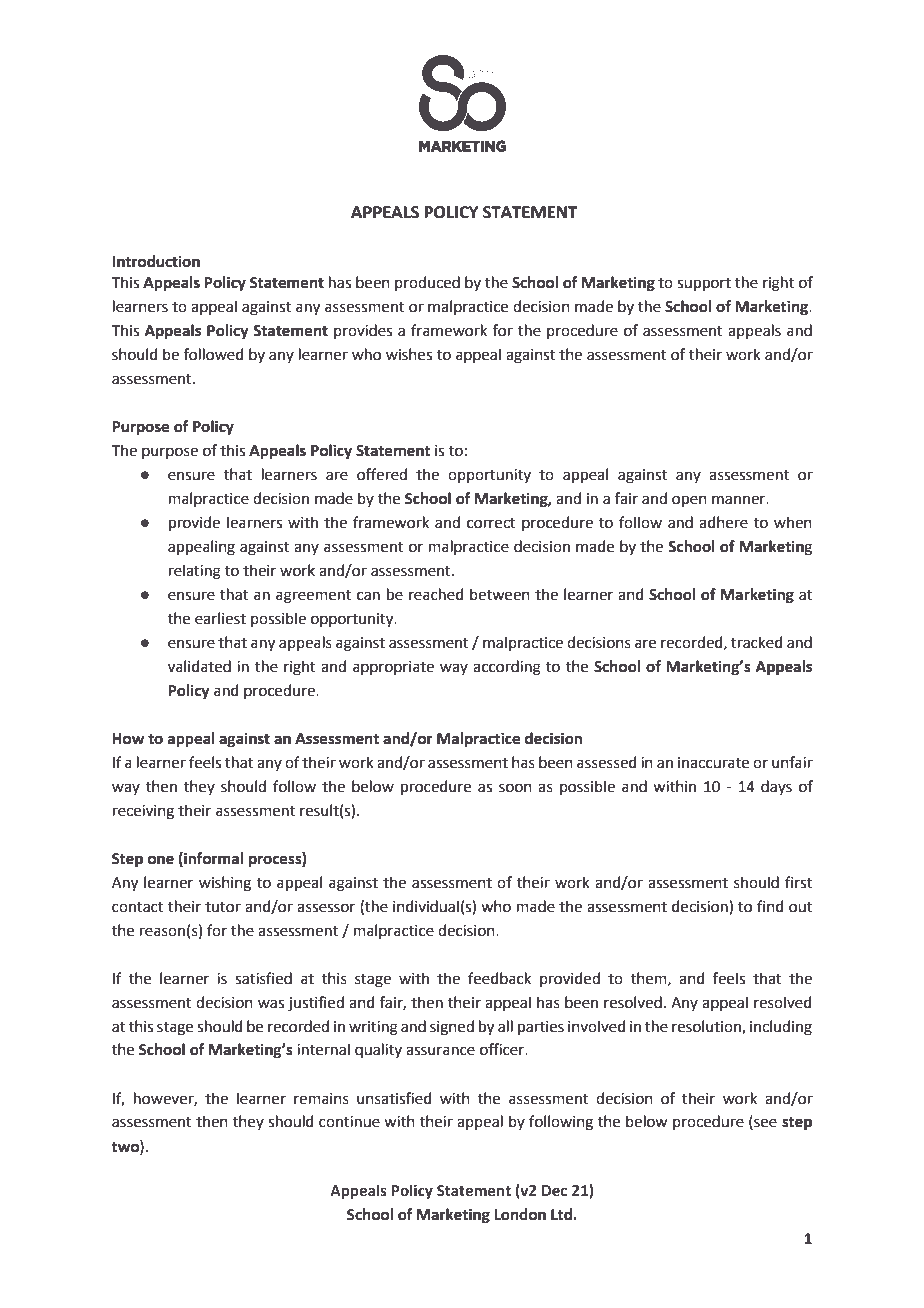  What do you see at coordinates (156, 261) in the image?
I see `Introduction` at bounding box center [156, 261].
